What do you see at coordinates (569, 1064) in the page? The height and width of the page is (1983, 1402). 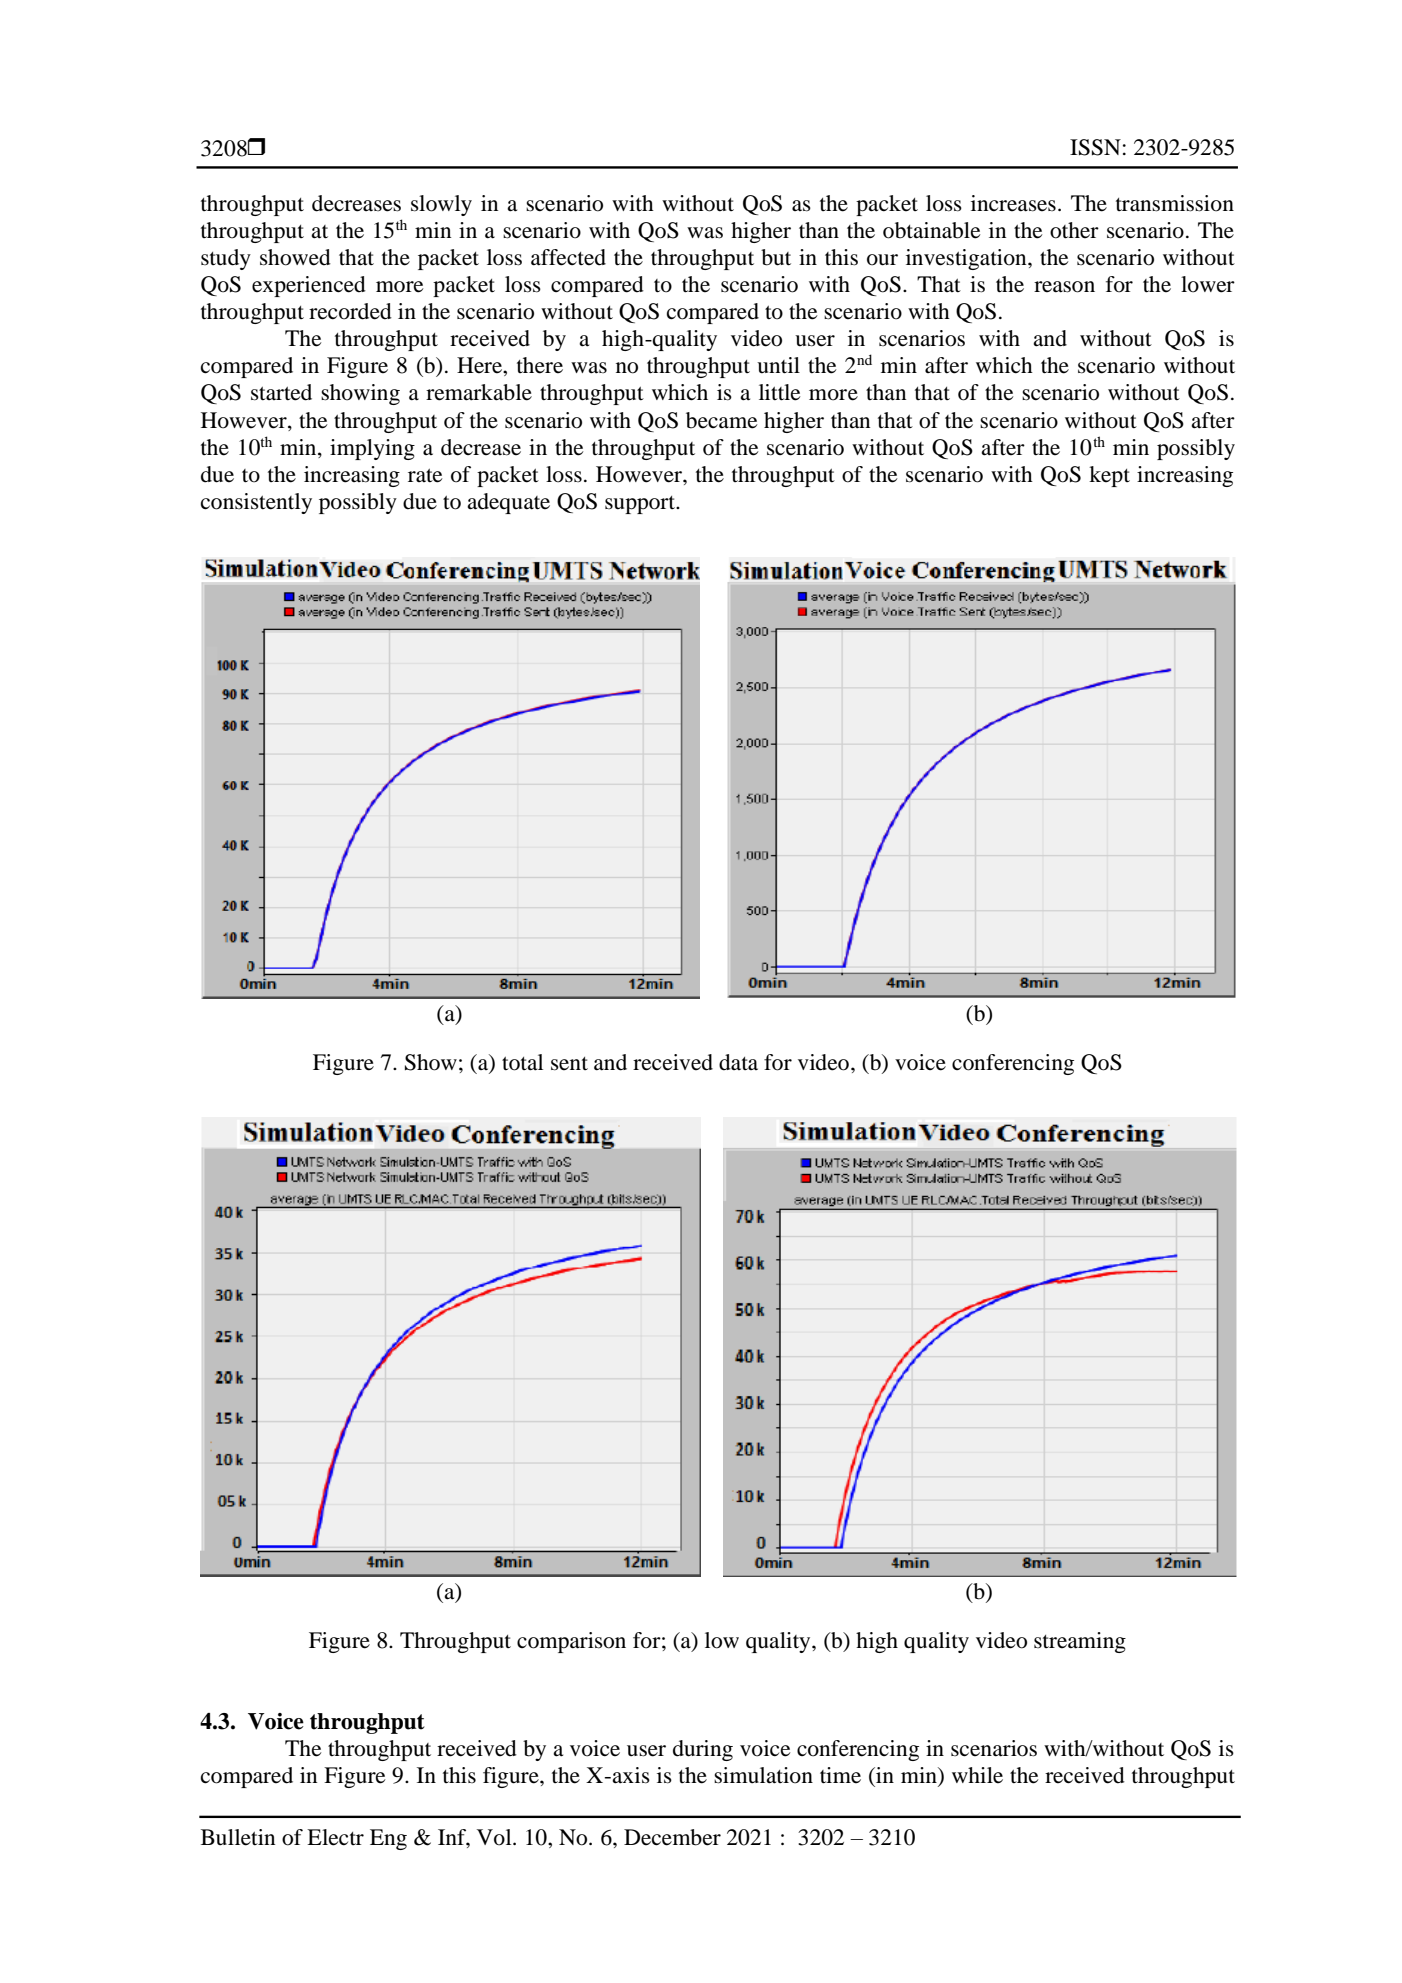 I see `sent` at bounding box center [569, 1064].
